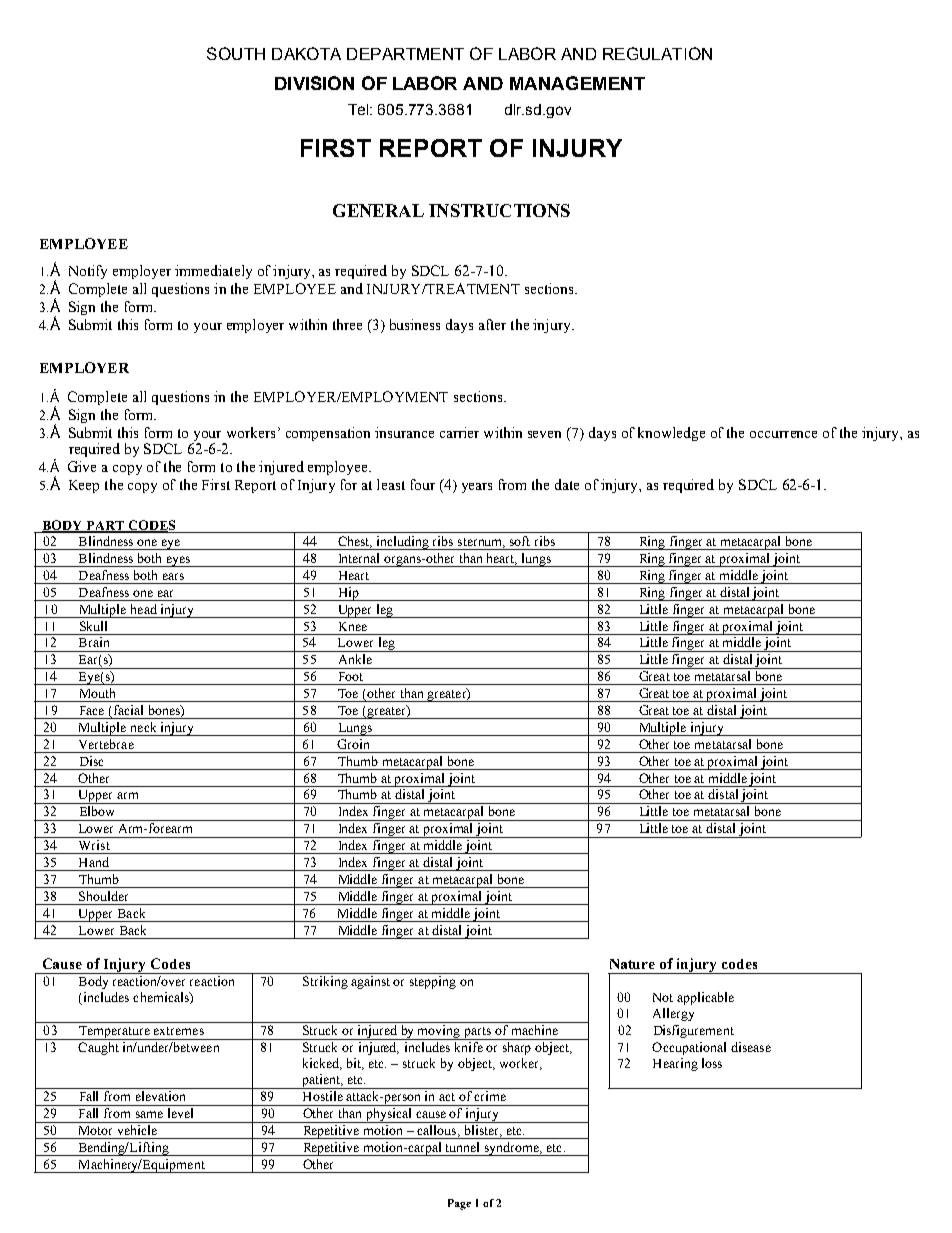 This page has width=952, height=1233. I want to click on eyes, so click(178, 561).
